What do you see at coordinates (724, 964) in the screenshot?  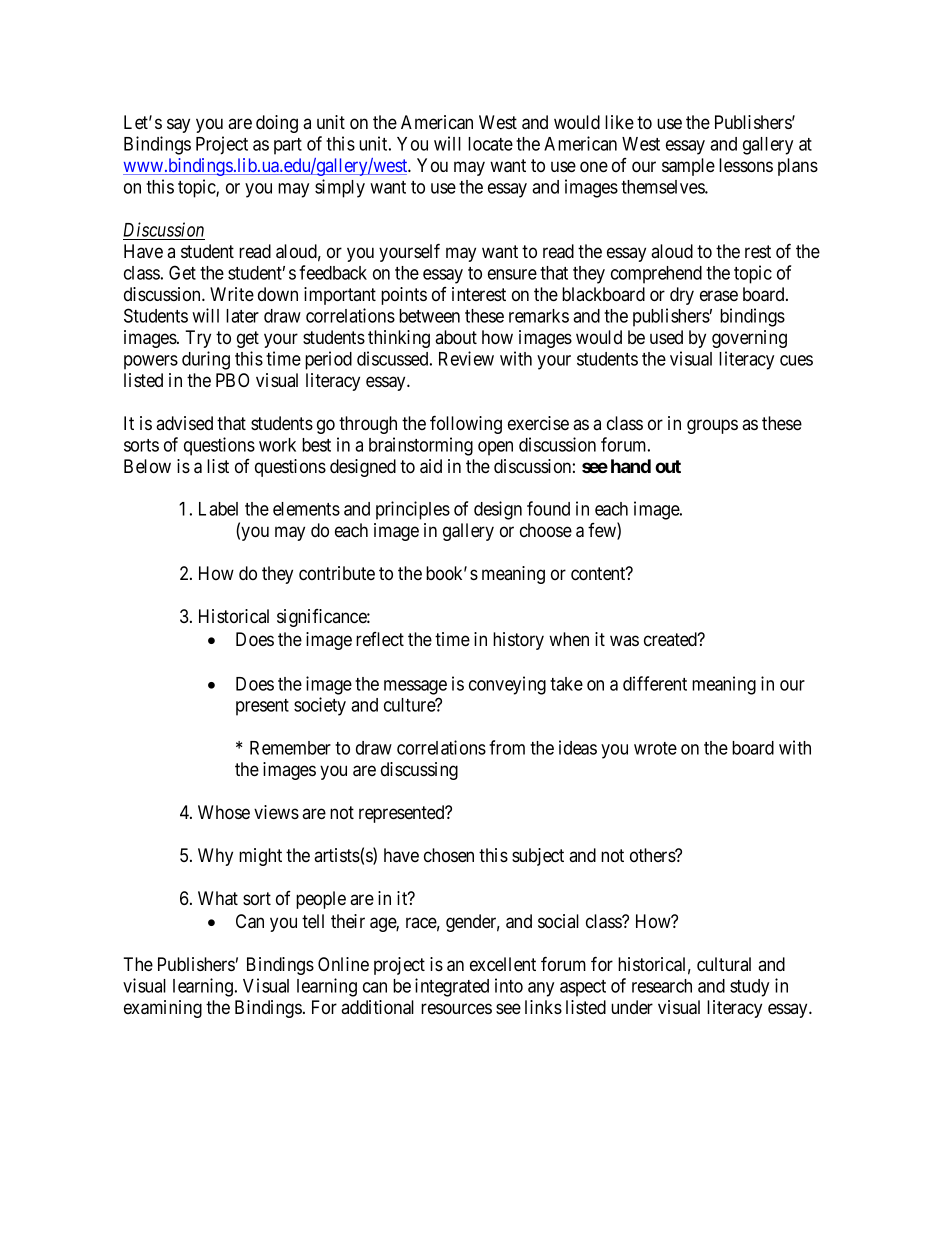 I see `cultural` at bounding box center [724, 964].
